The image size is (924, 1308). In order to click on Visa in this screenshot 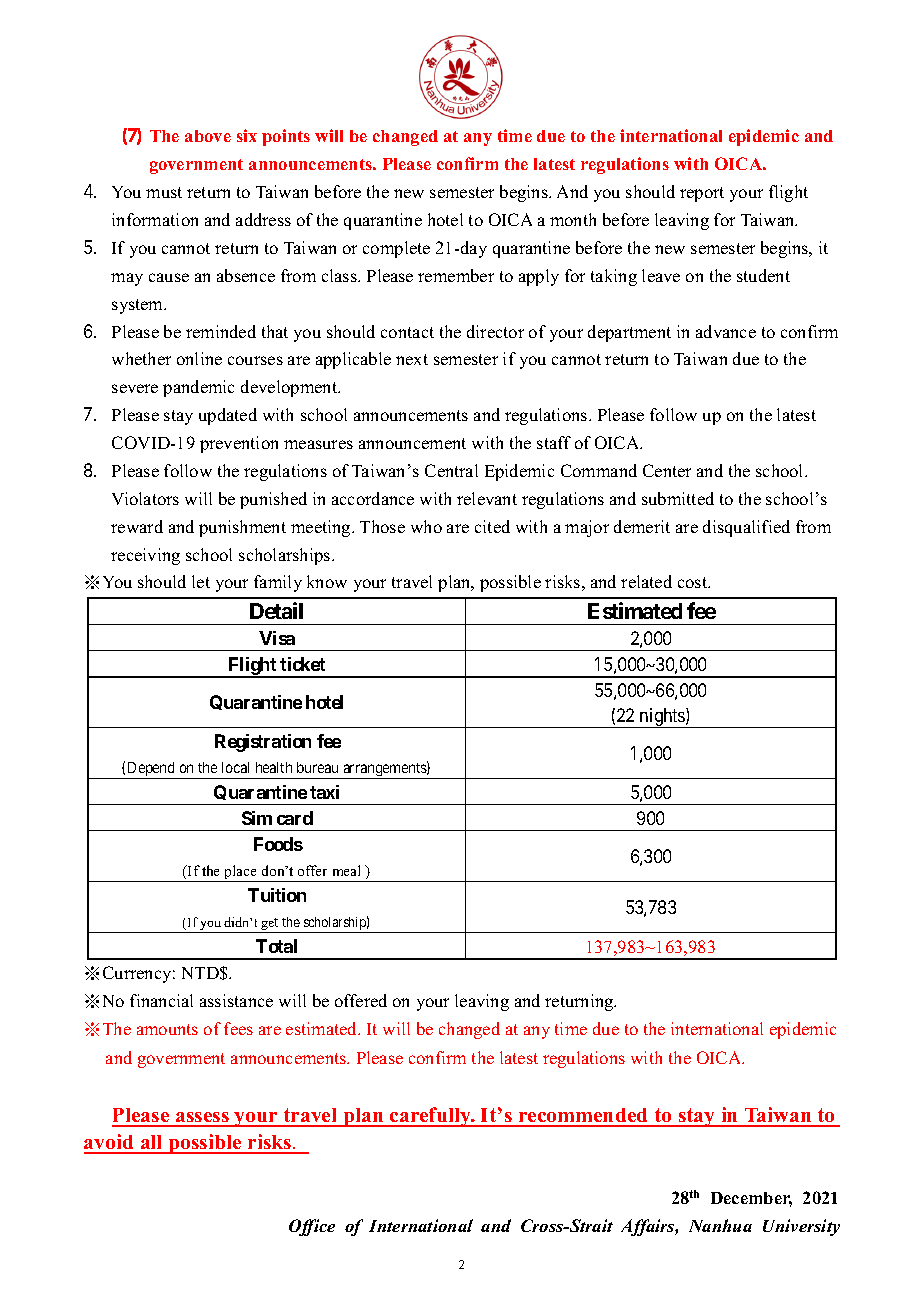, I will do `click(277, 638)`.
